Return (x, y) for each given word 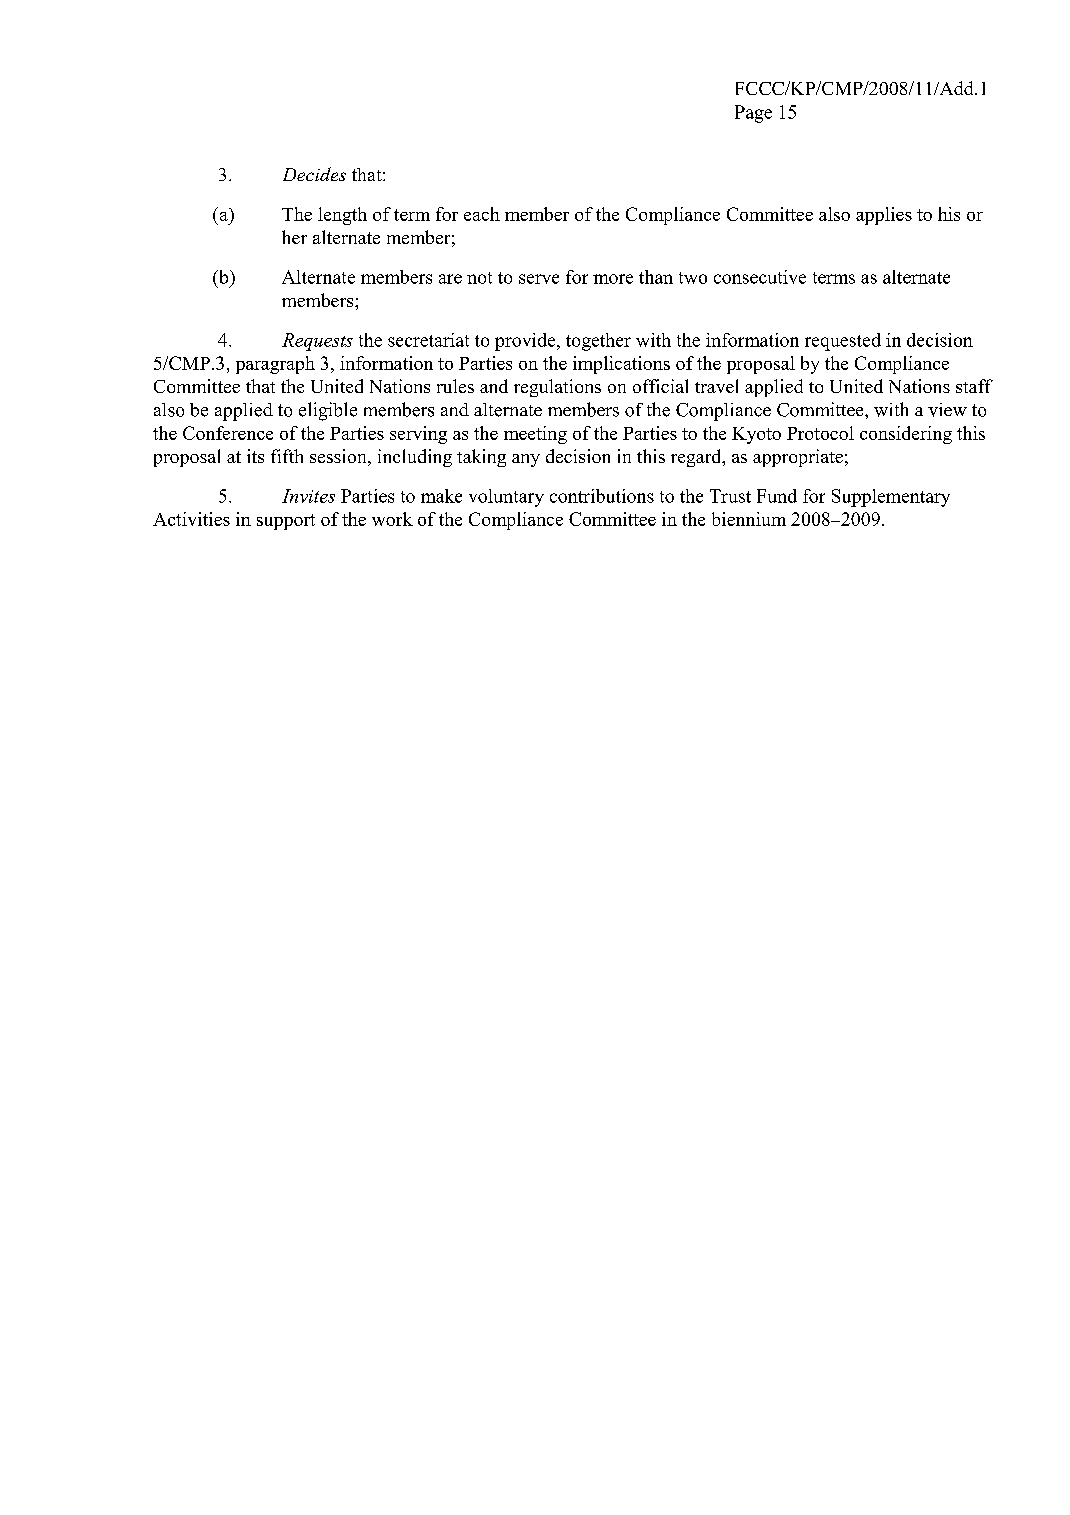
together (598, 342)
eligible (328, 411)
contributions (602, 496)
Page (753, 114)
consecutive (760, 277)
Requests (317, 342)
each (482, 214)
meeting (535, 435)
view (947, 410)
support (286, 522)
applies (884, 216)
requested (843, 342)
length (342, 216)
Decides (314, 174)
